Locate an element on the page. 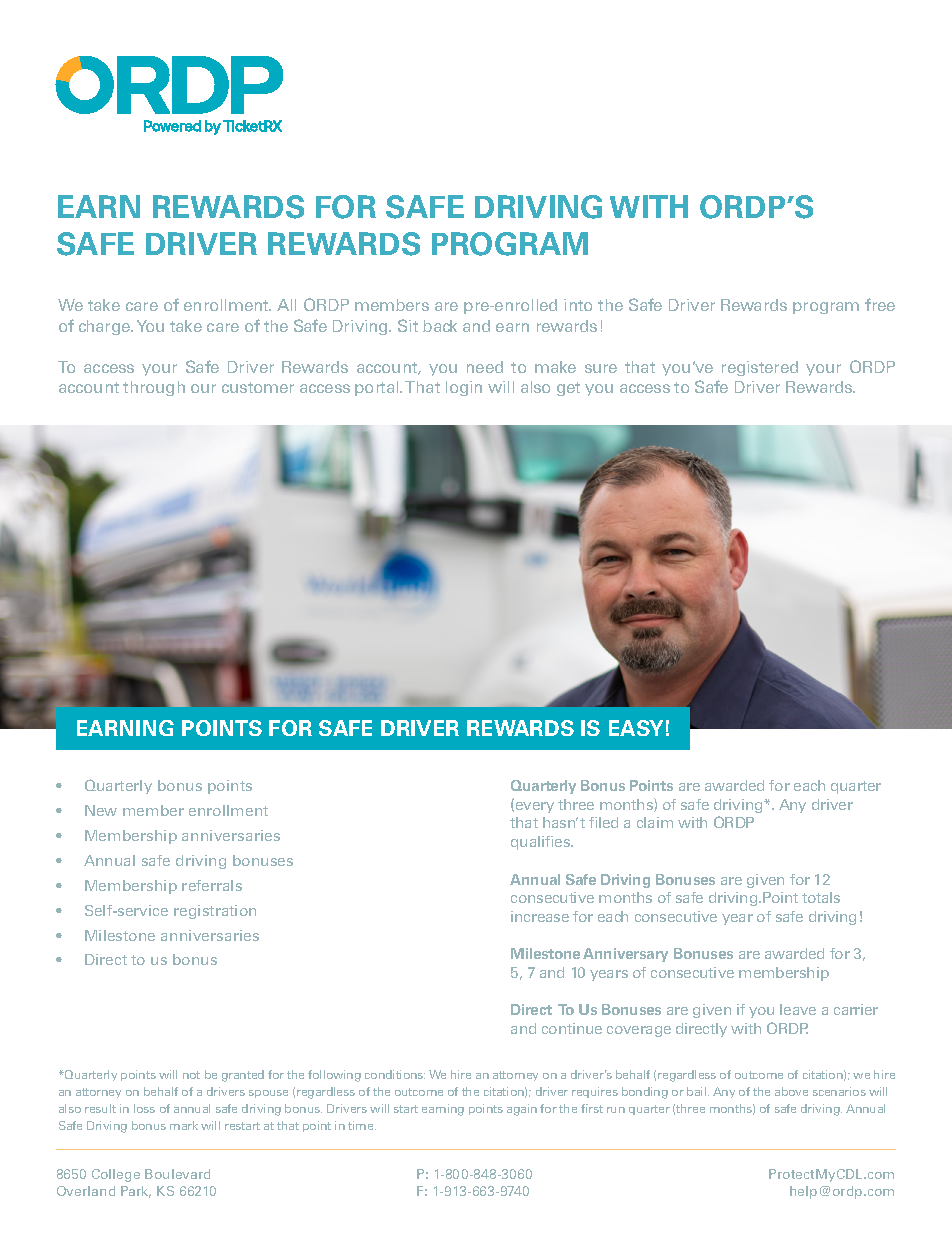  not is located at coordinates (191, 1075).
